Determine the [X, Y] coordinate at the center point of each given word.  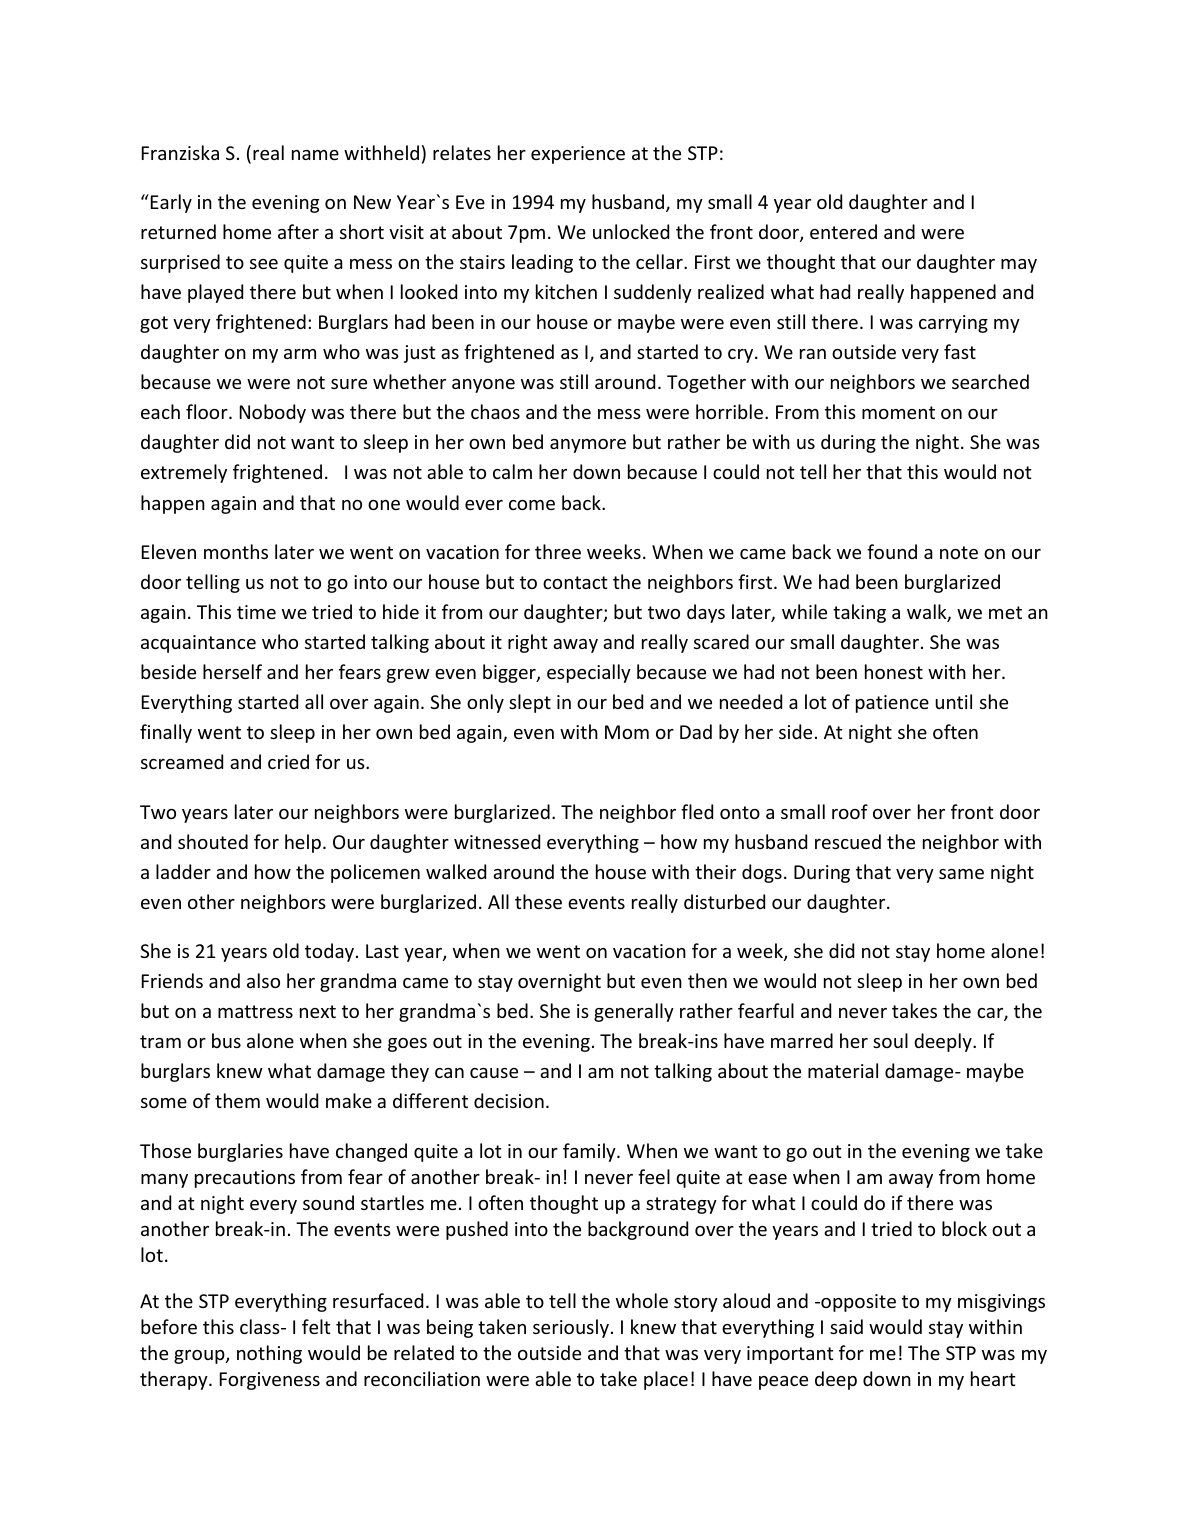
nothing [269, 1354]
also [263, 980]
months [236, 551]
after [298, 231]
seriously [571, 1328]
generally [634, 1012]
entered [843, 231]
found [892, 551]
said [846, 1326]
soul [890, 1040]
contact [575, 582]
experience [578, 155]
